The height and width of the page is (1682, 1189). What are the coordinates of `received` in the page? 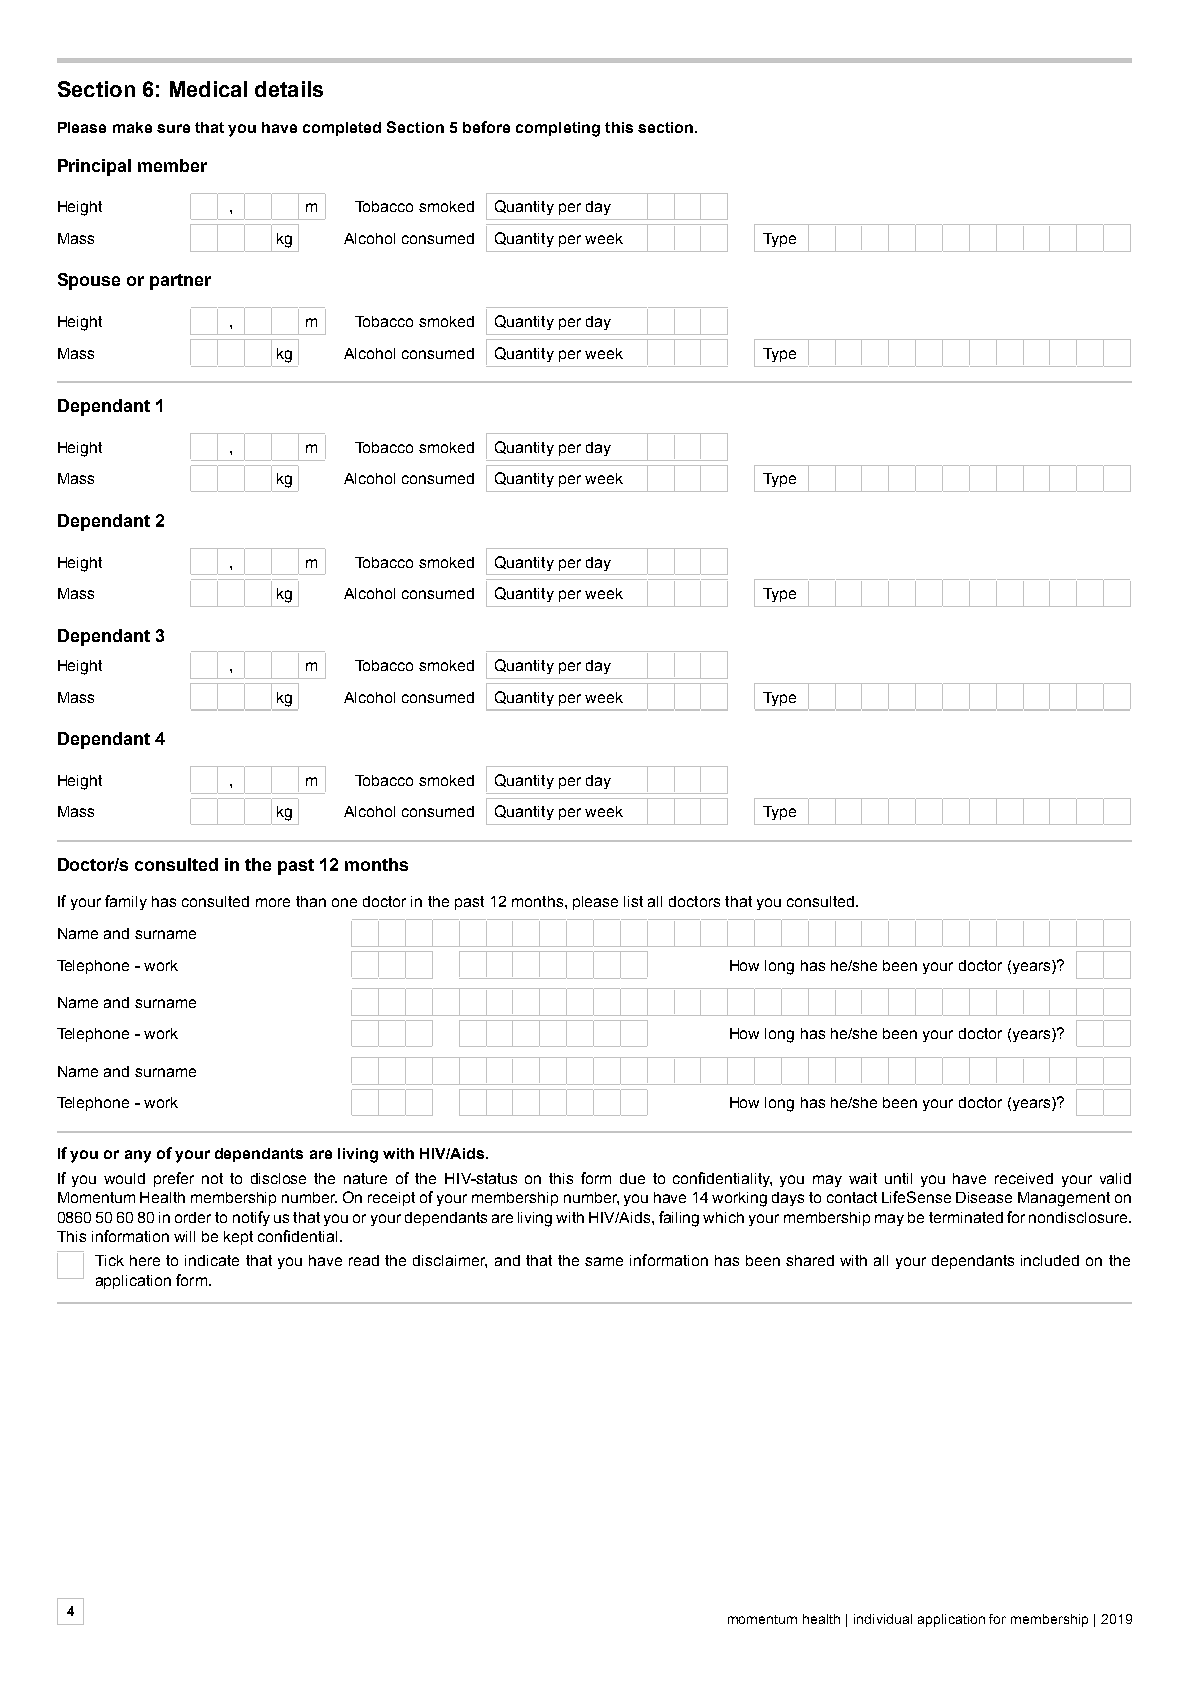 It's located at (1024, 1178).
